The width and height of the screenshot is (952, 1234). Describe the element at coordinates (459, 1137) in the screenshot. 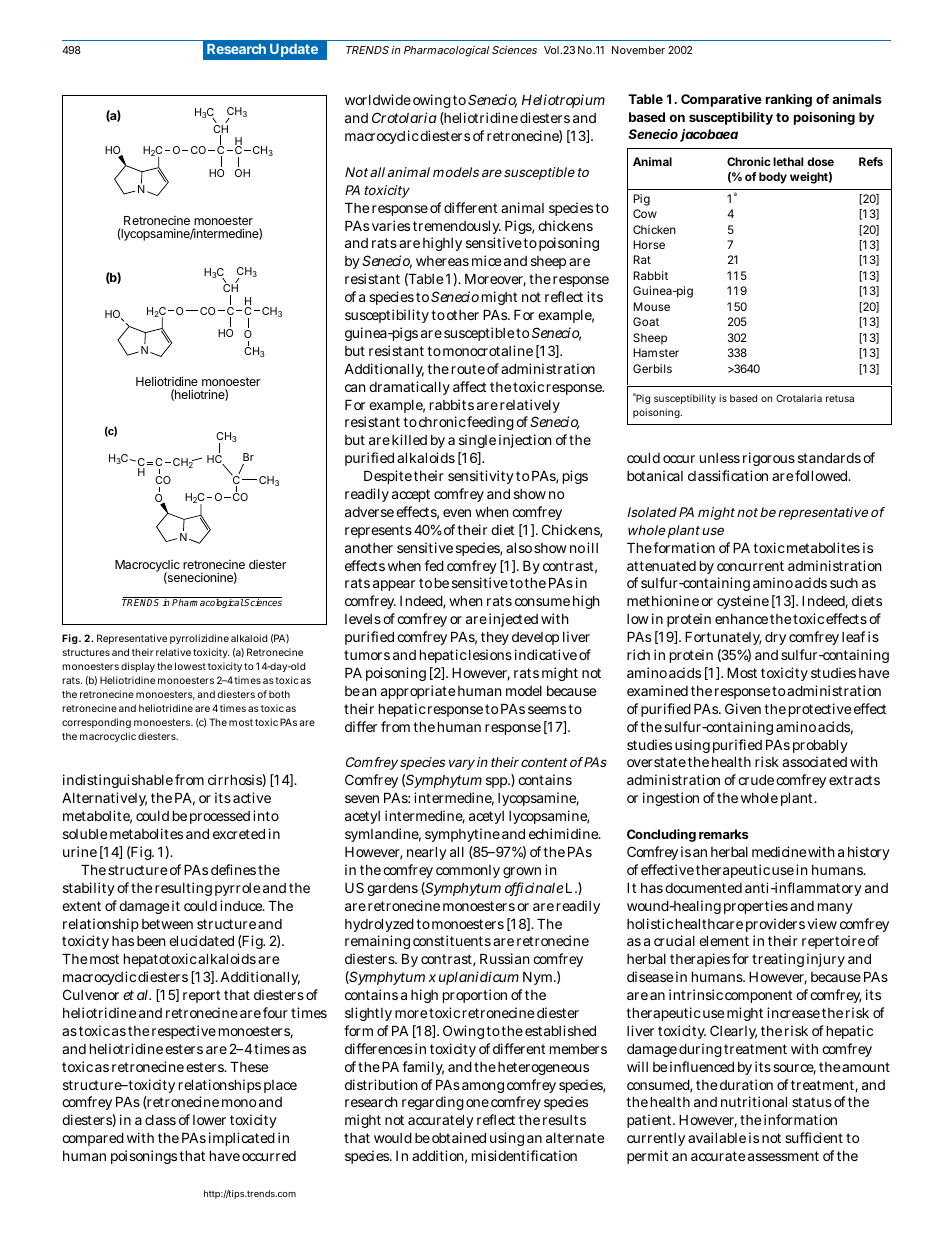

I see `obtained` at that location.
